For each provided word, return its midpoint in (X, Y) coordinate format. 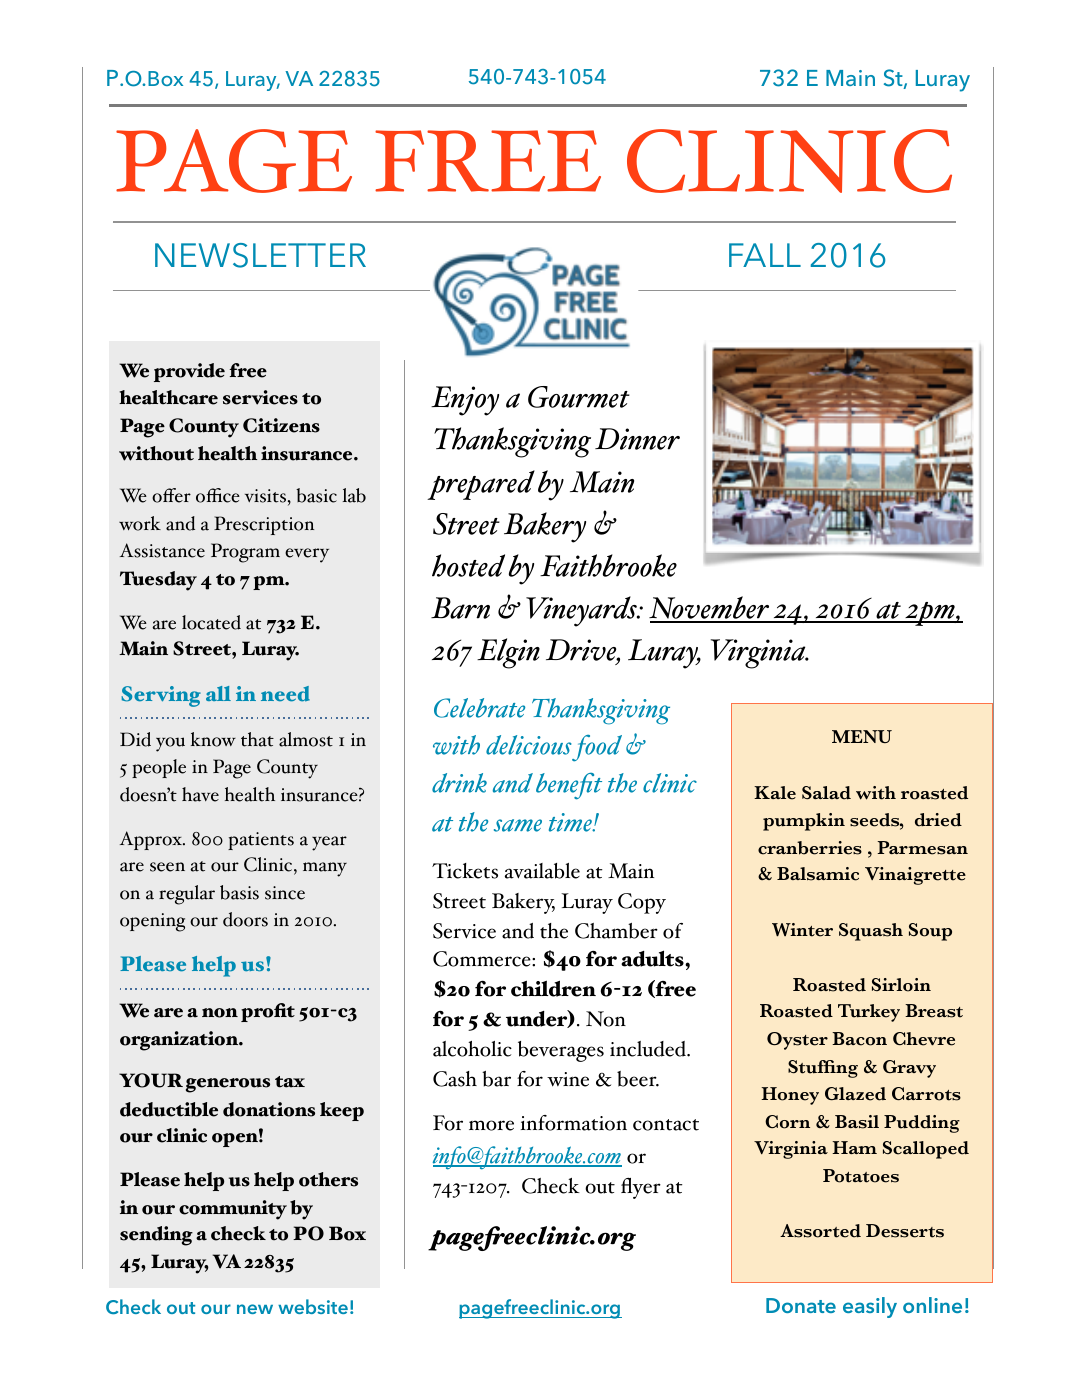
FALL (765, 255)
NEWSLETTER (260, 255)
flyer (641, 1188)
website (313, 1306)
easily (870, 1307)
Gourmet (579, 397)
